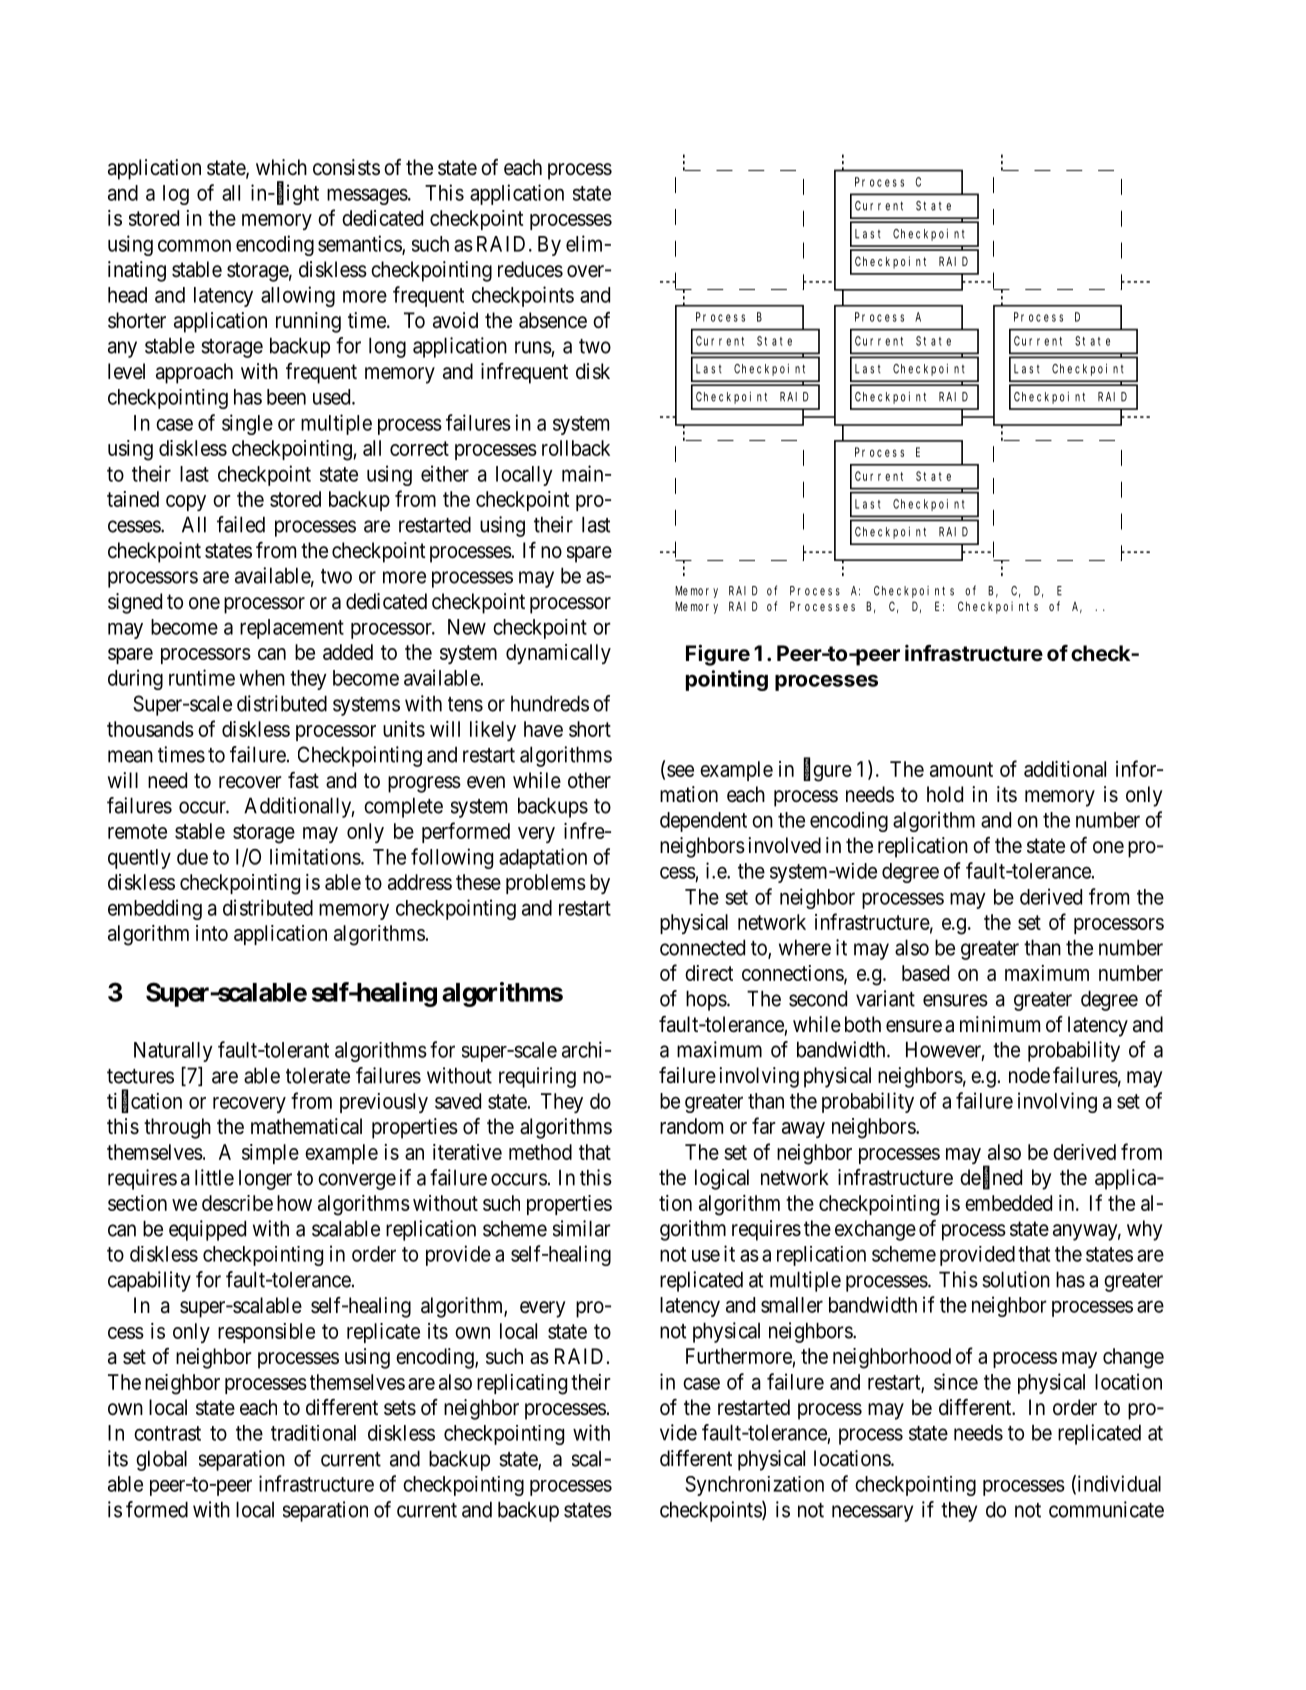  Describe the element at coordinates (292, 629) in the document. I see `replacement` at that location.
